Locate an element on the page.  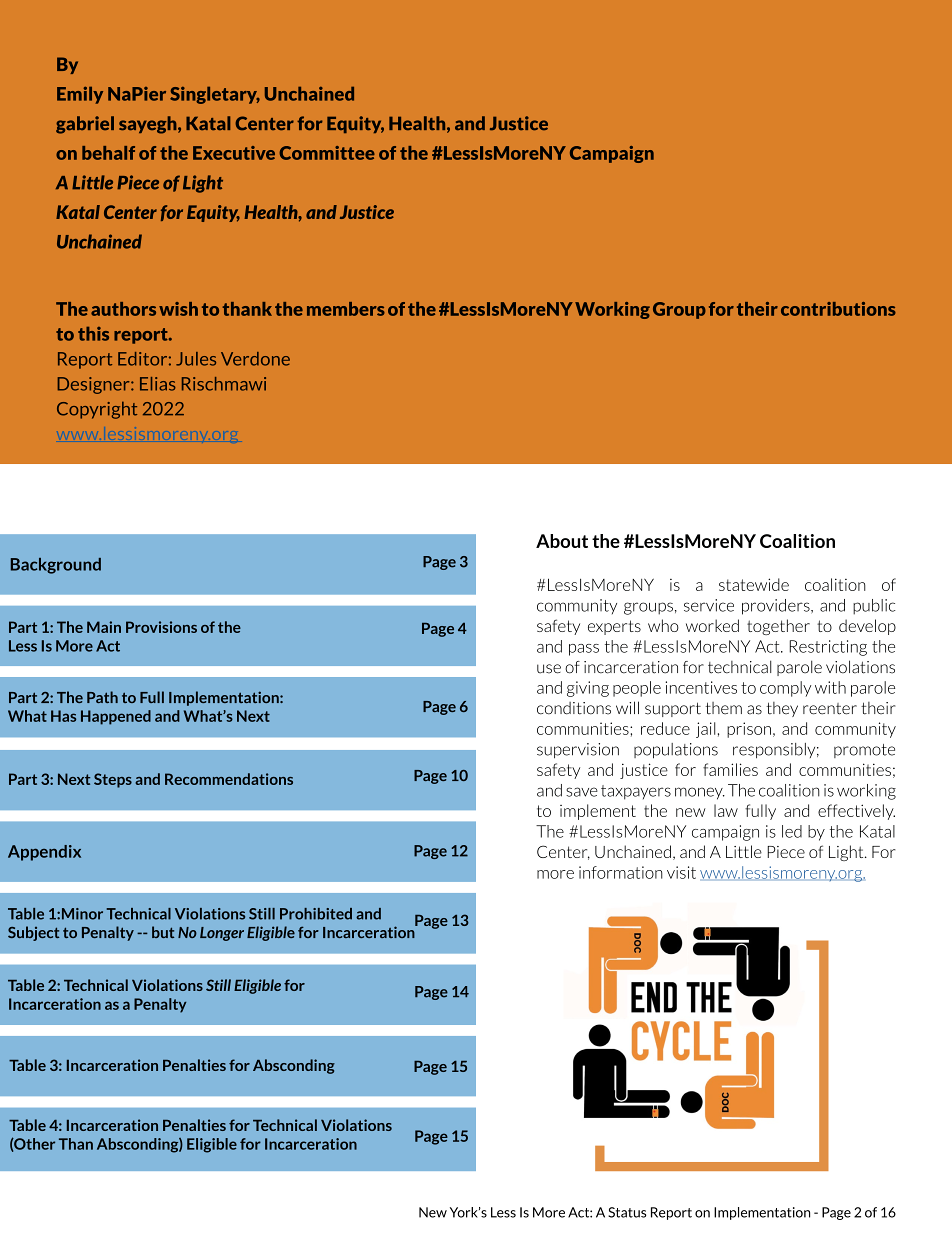
statewide is located at coordinates (754, 584).
